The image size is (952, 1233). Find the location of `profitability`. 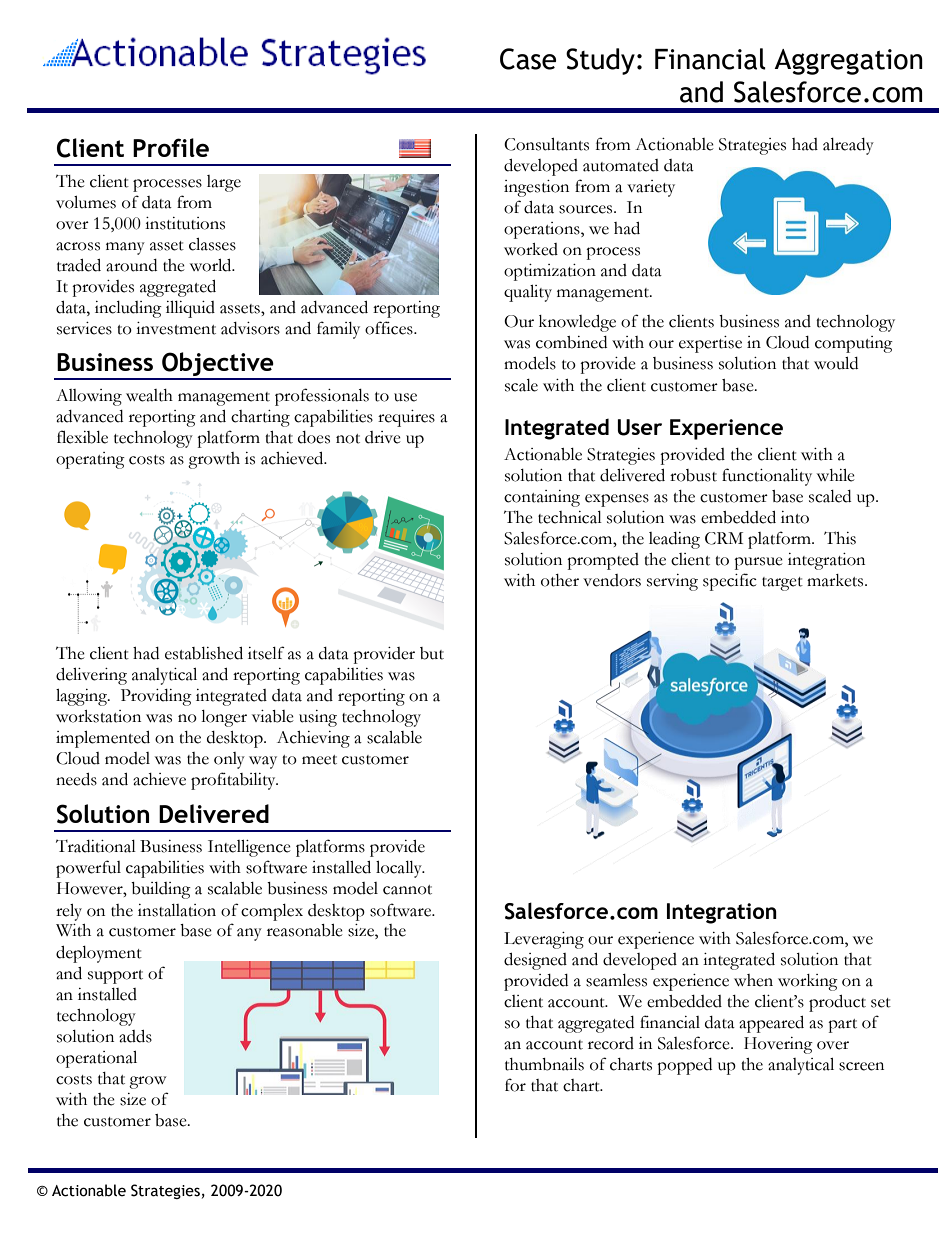

profitability is located at coordinates (234, 781).
